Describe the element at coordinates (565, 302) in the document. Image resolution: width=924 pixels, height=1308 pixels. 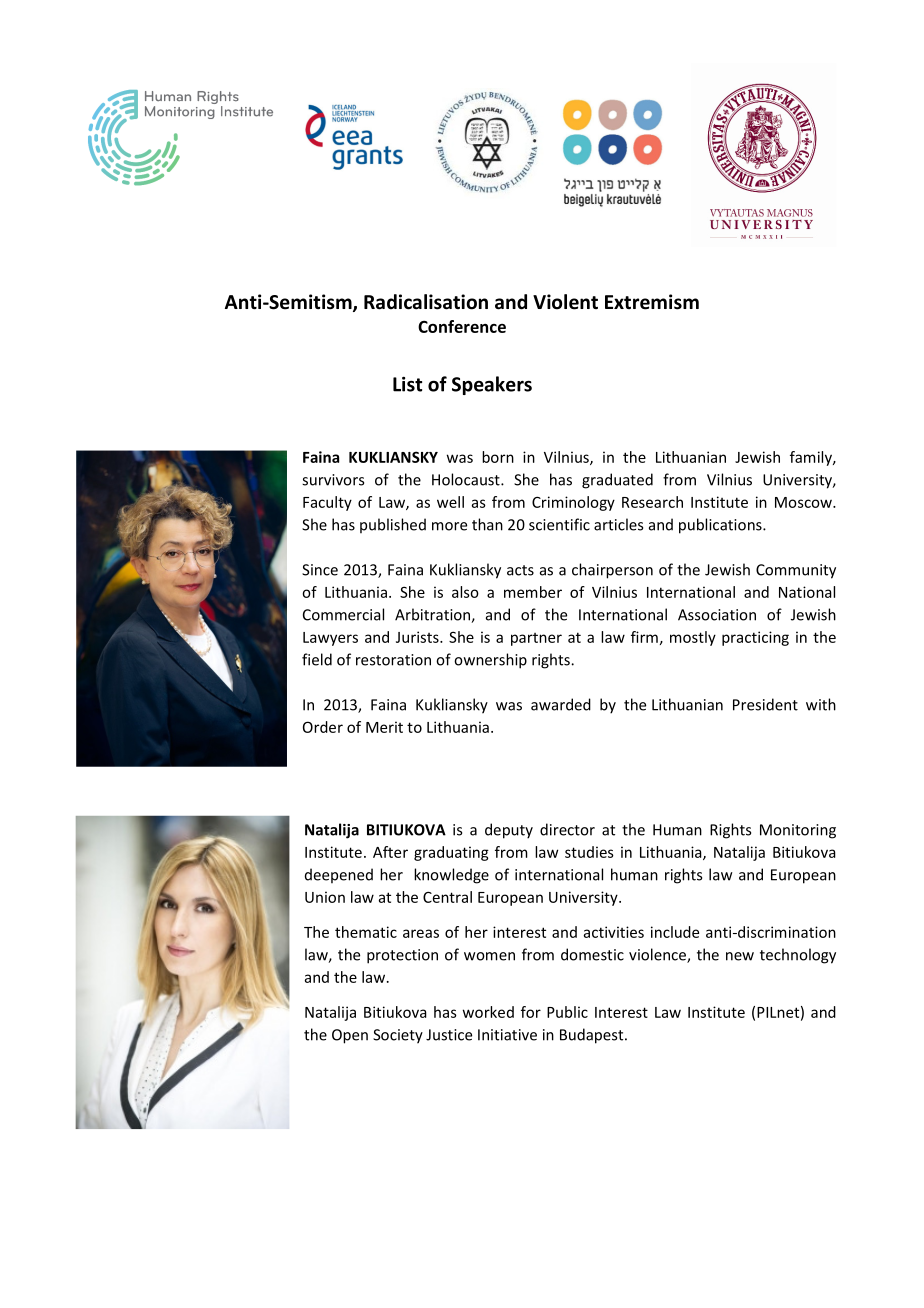
I see `Violent` at that location.
